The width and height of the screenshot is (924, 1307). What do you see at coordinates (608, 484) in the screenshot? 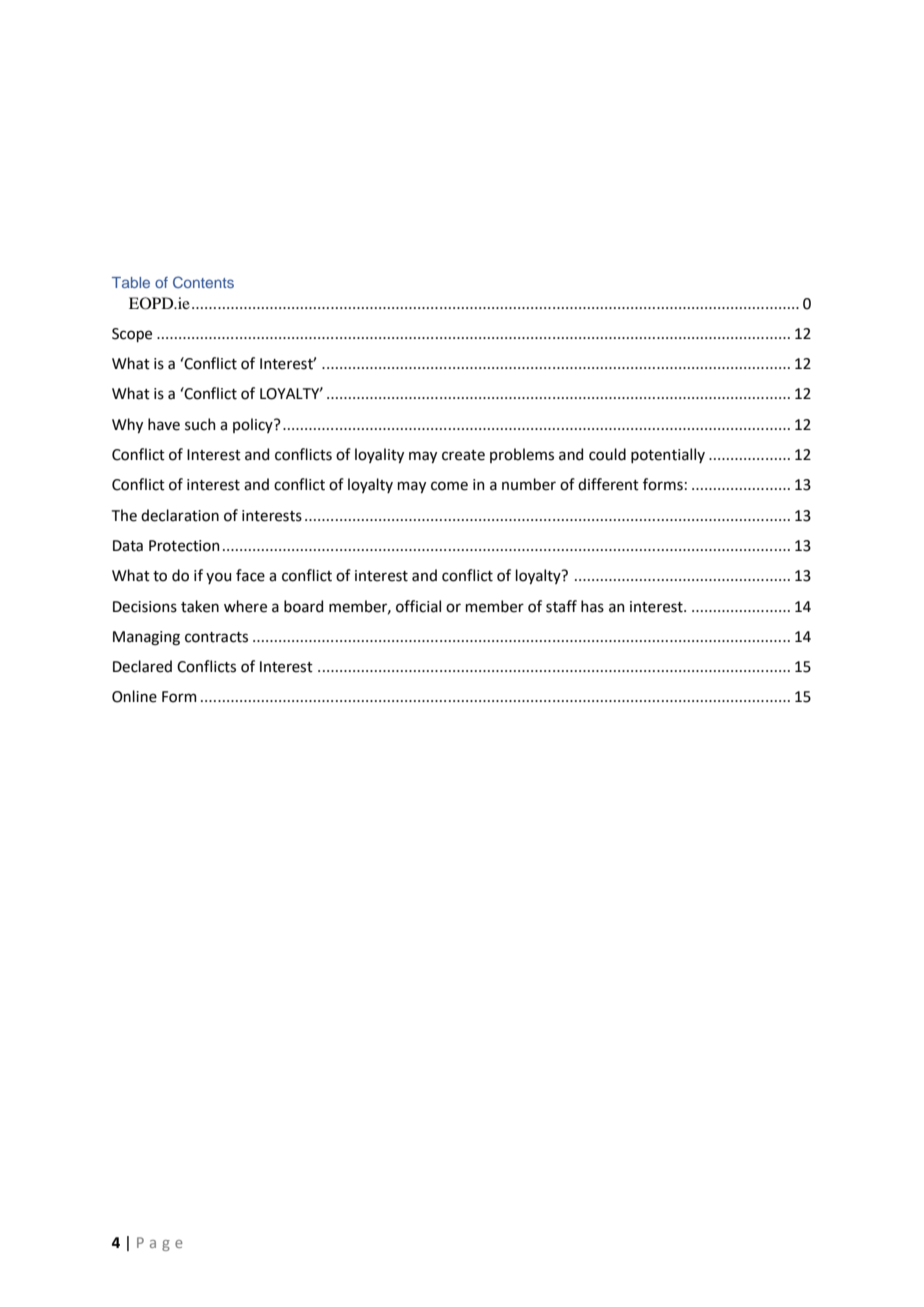
I see `different` at bounding box center [608, 484].
